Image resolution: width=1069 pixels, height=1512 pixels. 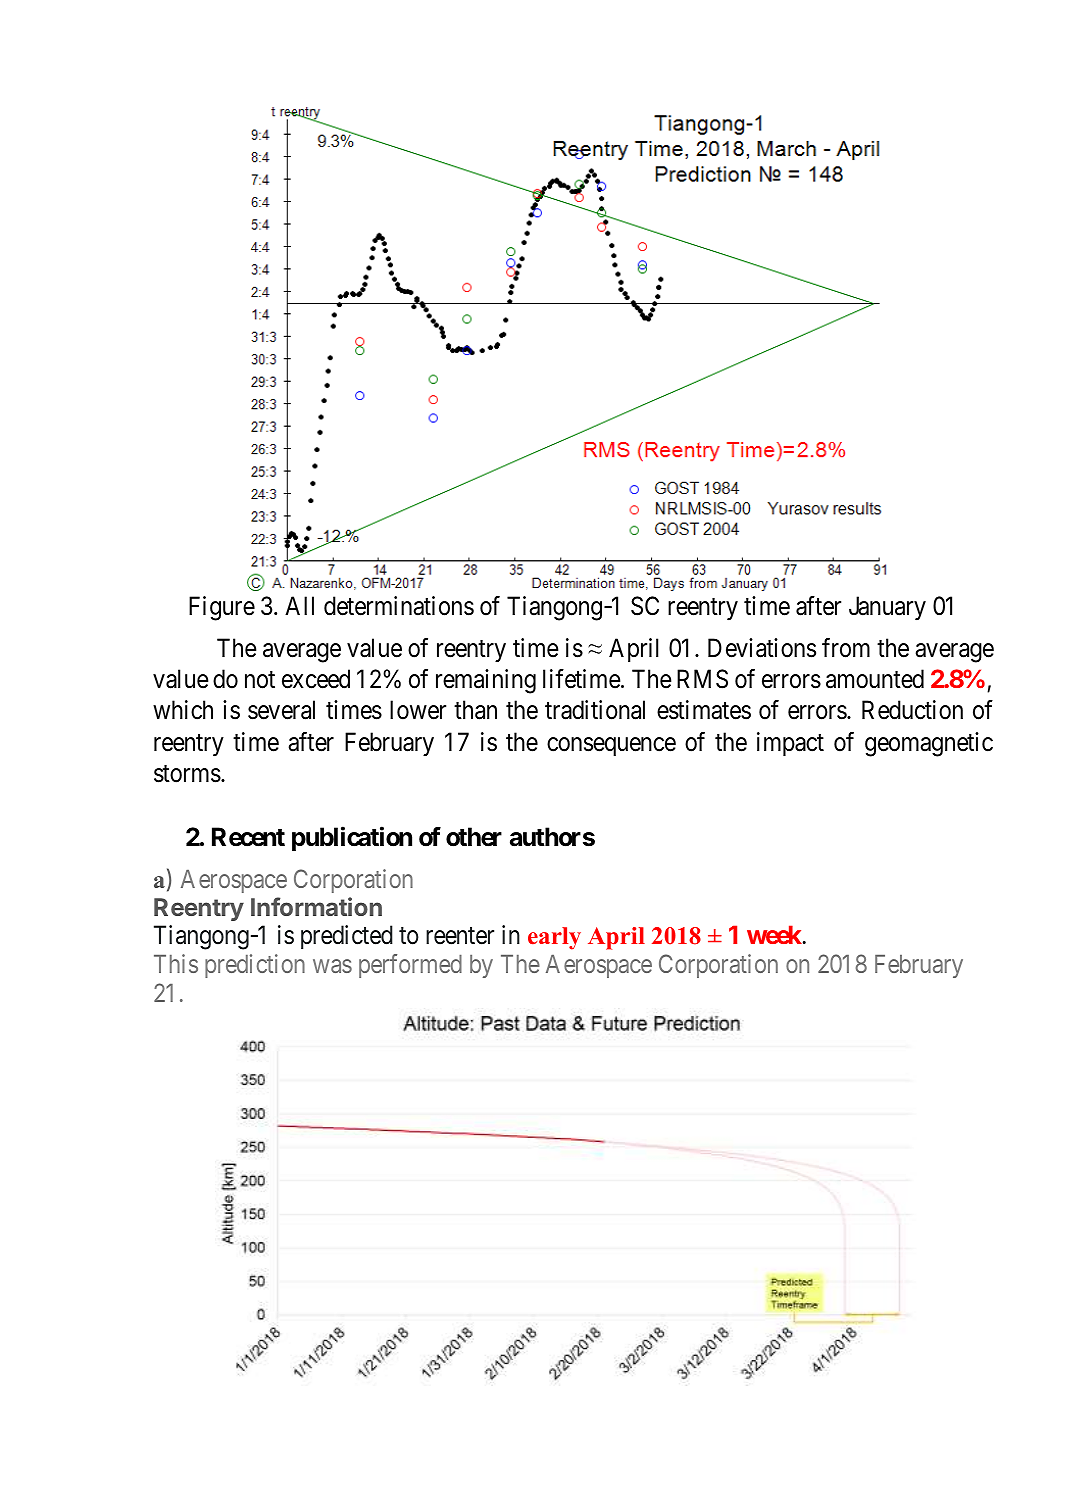 I want to click on impact, so click(x=790, y=744).
